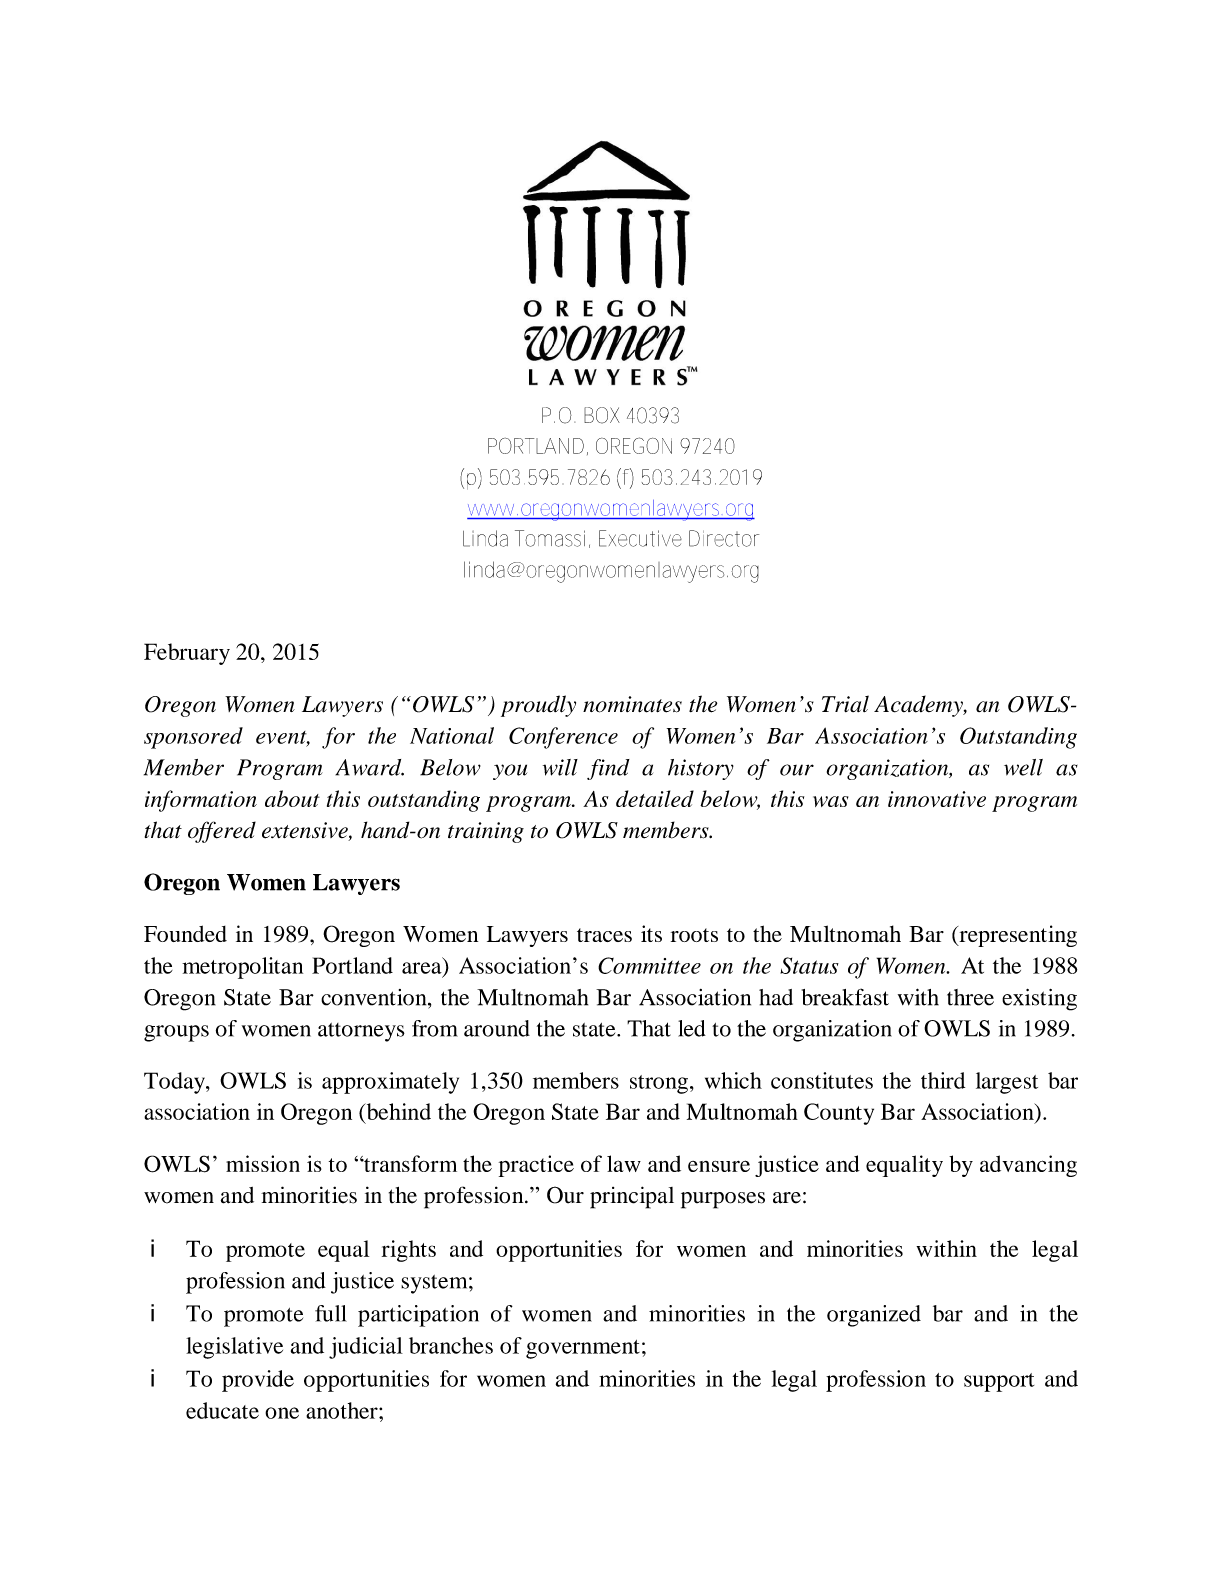 This document has width=1222, height=1581. Describe the element at coordinates (640, 538) in the document. I see `Executive` at that location.
